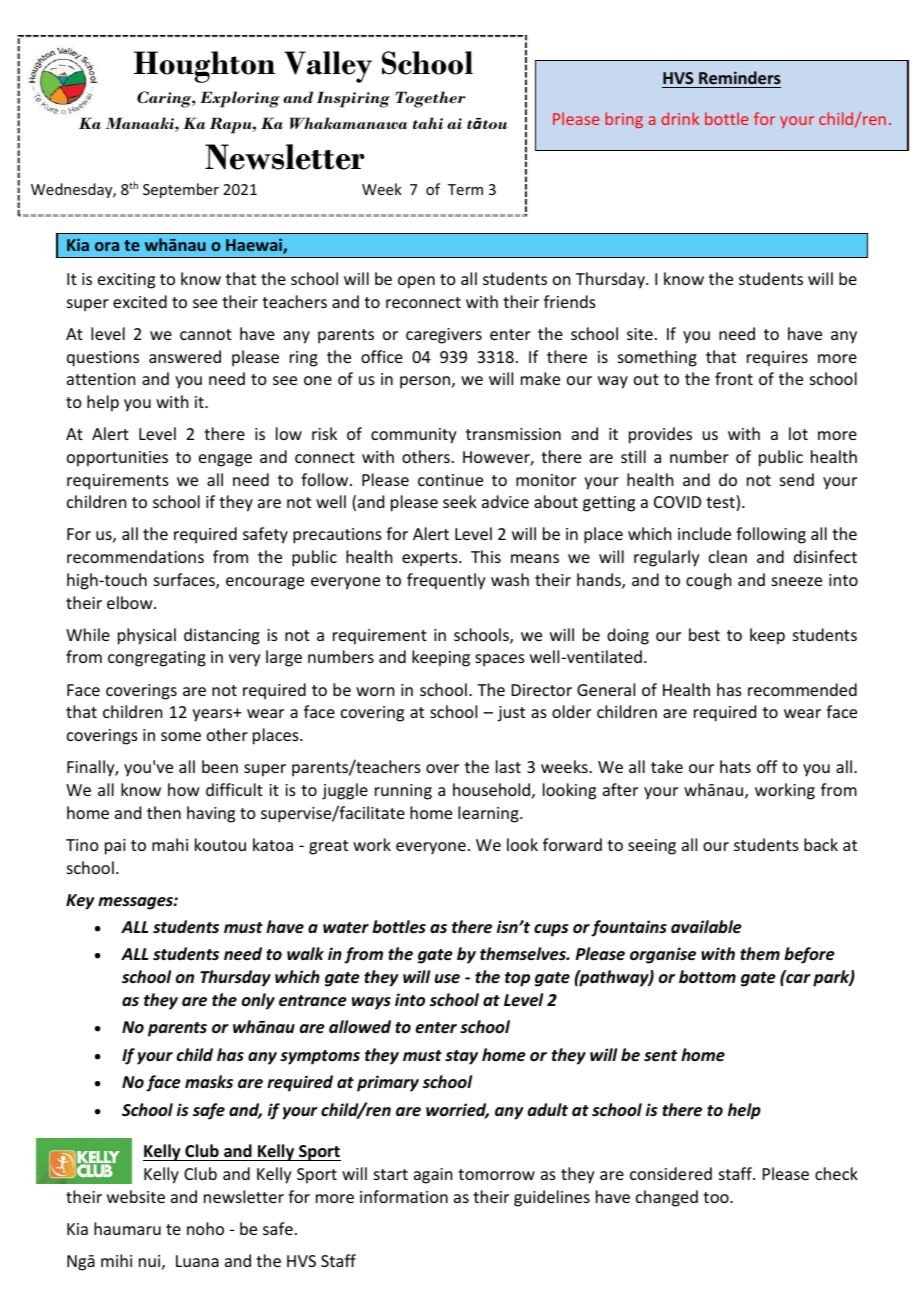  I want to click on Together, so click(430, 99).
